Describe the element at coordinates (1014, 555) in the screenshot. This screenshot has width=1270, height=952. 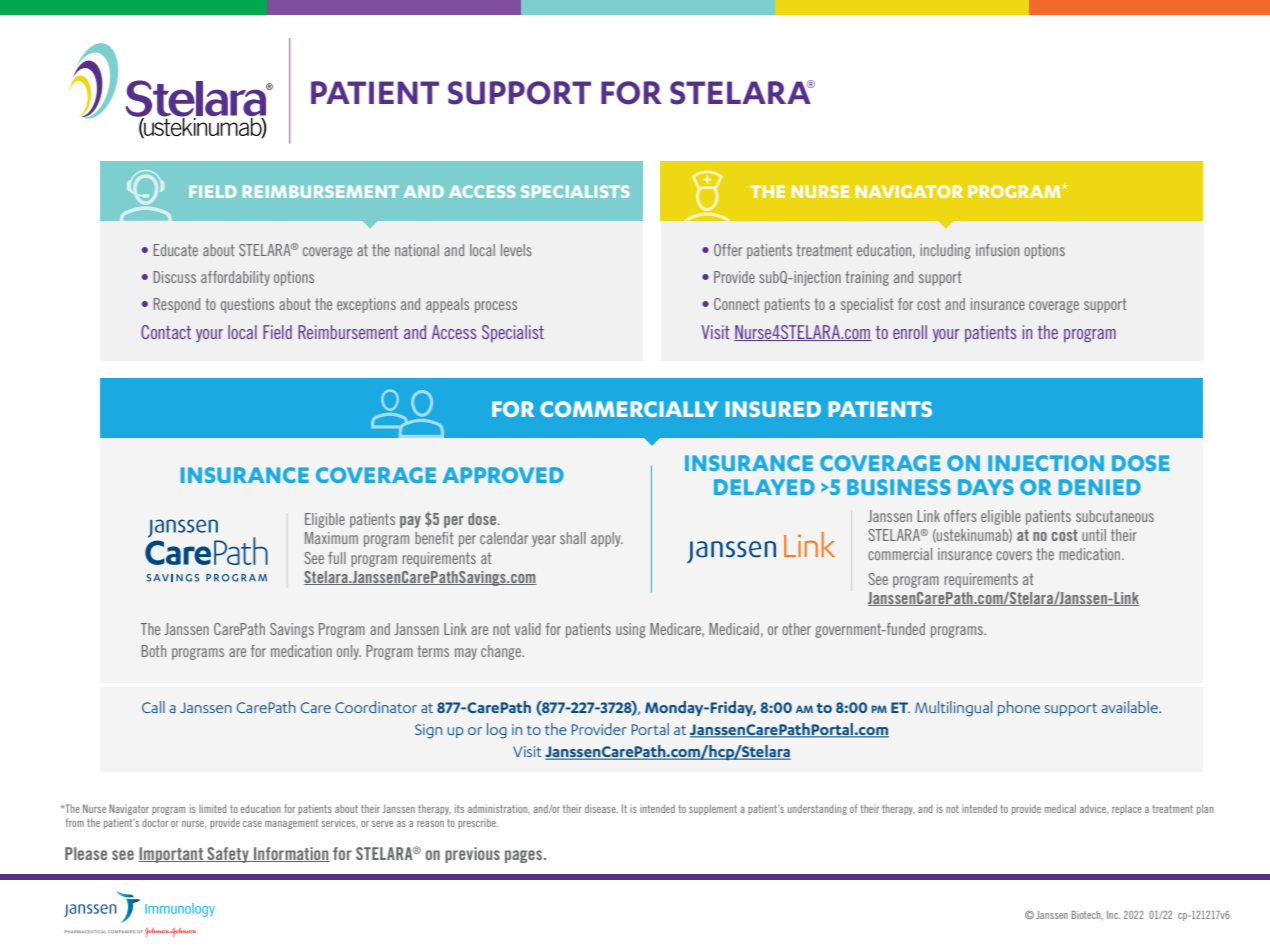
I see `covers` at that location.
